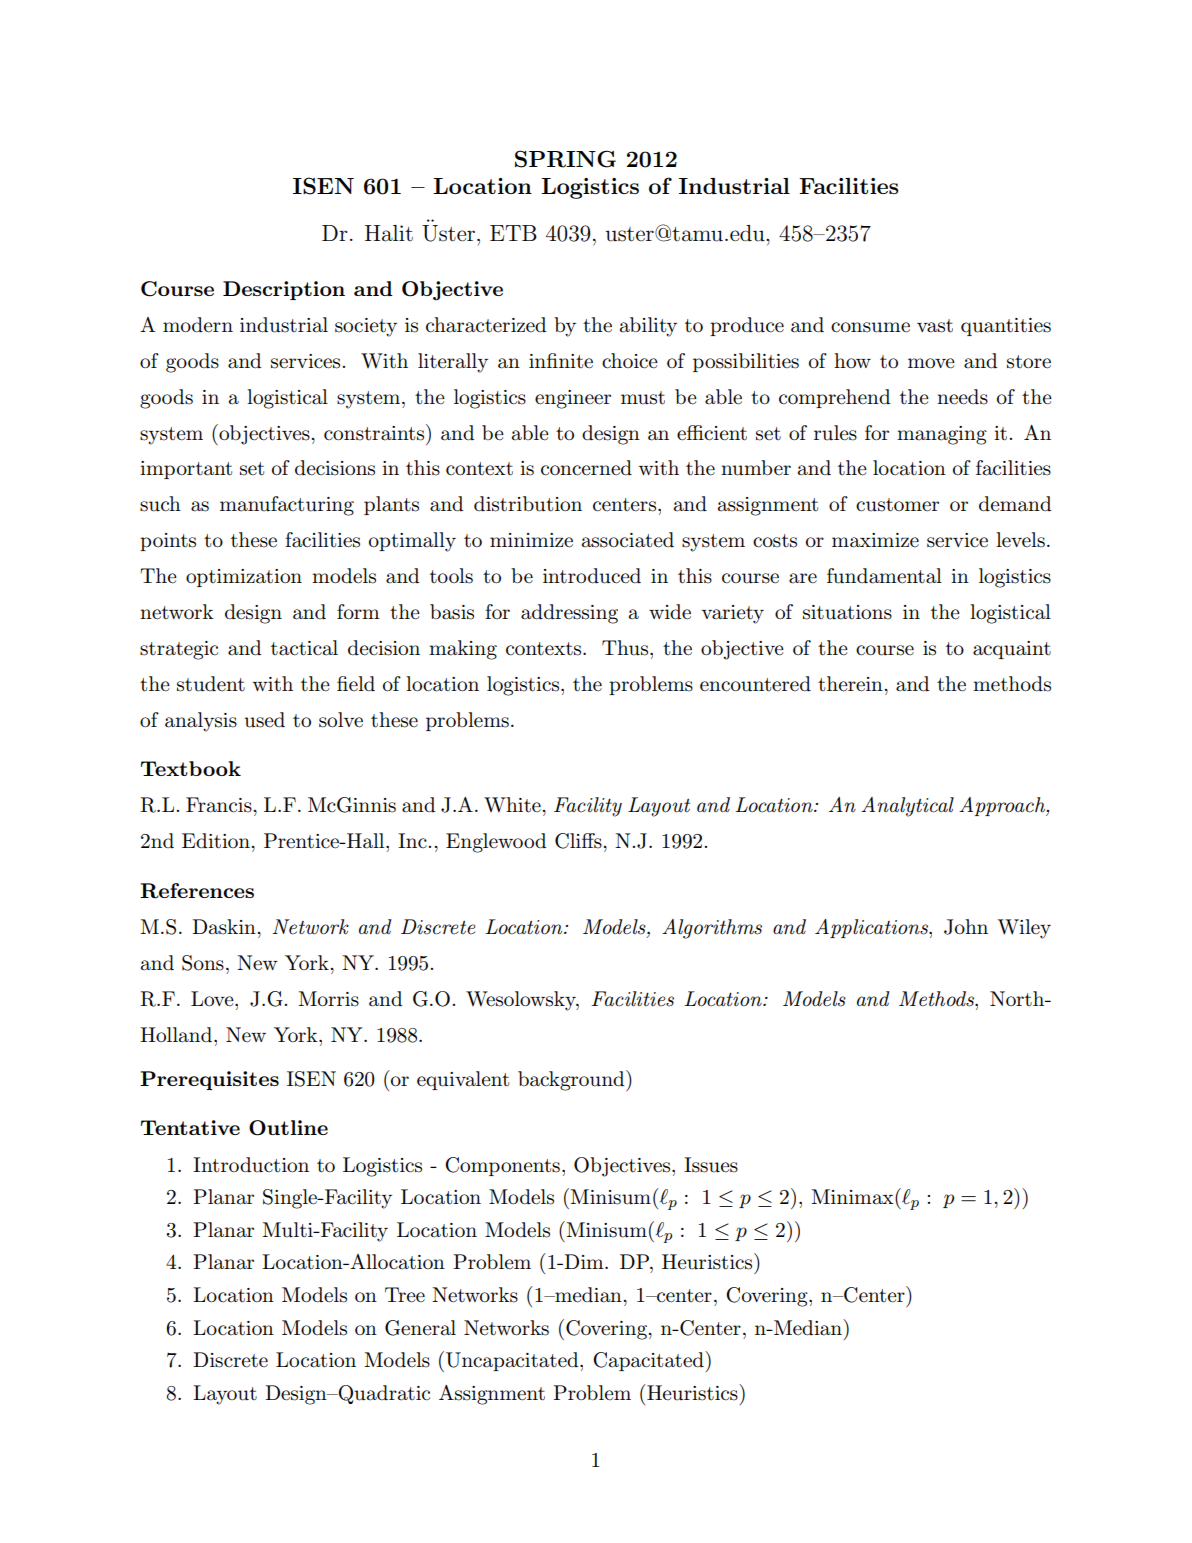  What do you see at coordinates (264, 720) in the screenshot?
I see `used` at bounding box center [264, 720].
